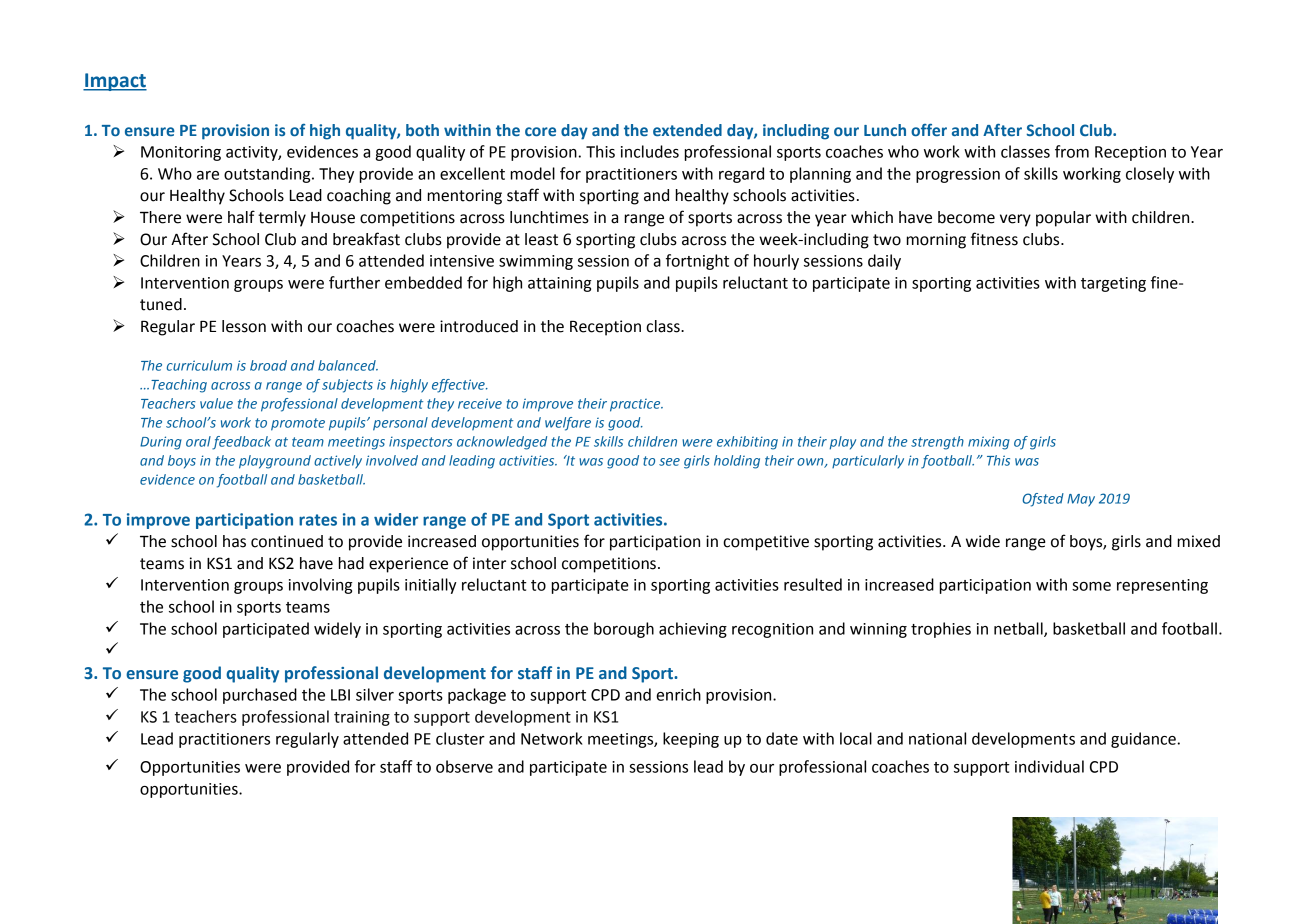 This screenshot has height=924, width=1308. I want to click on keeping, so click(691, 740).
